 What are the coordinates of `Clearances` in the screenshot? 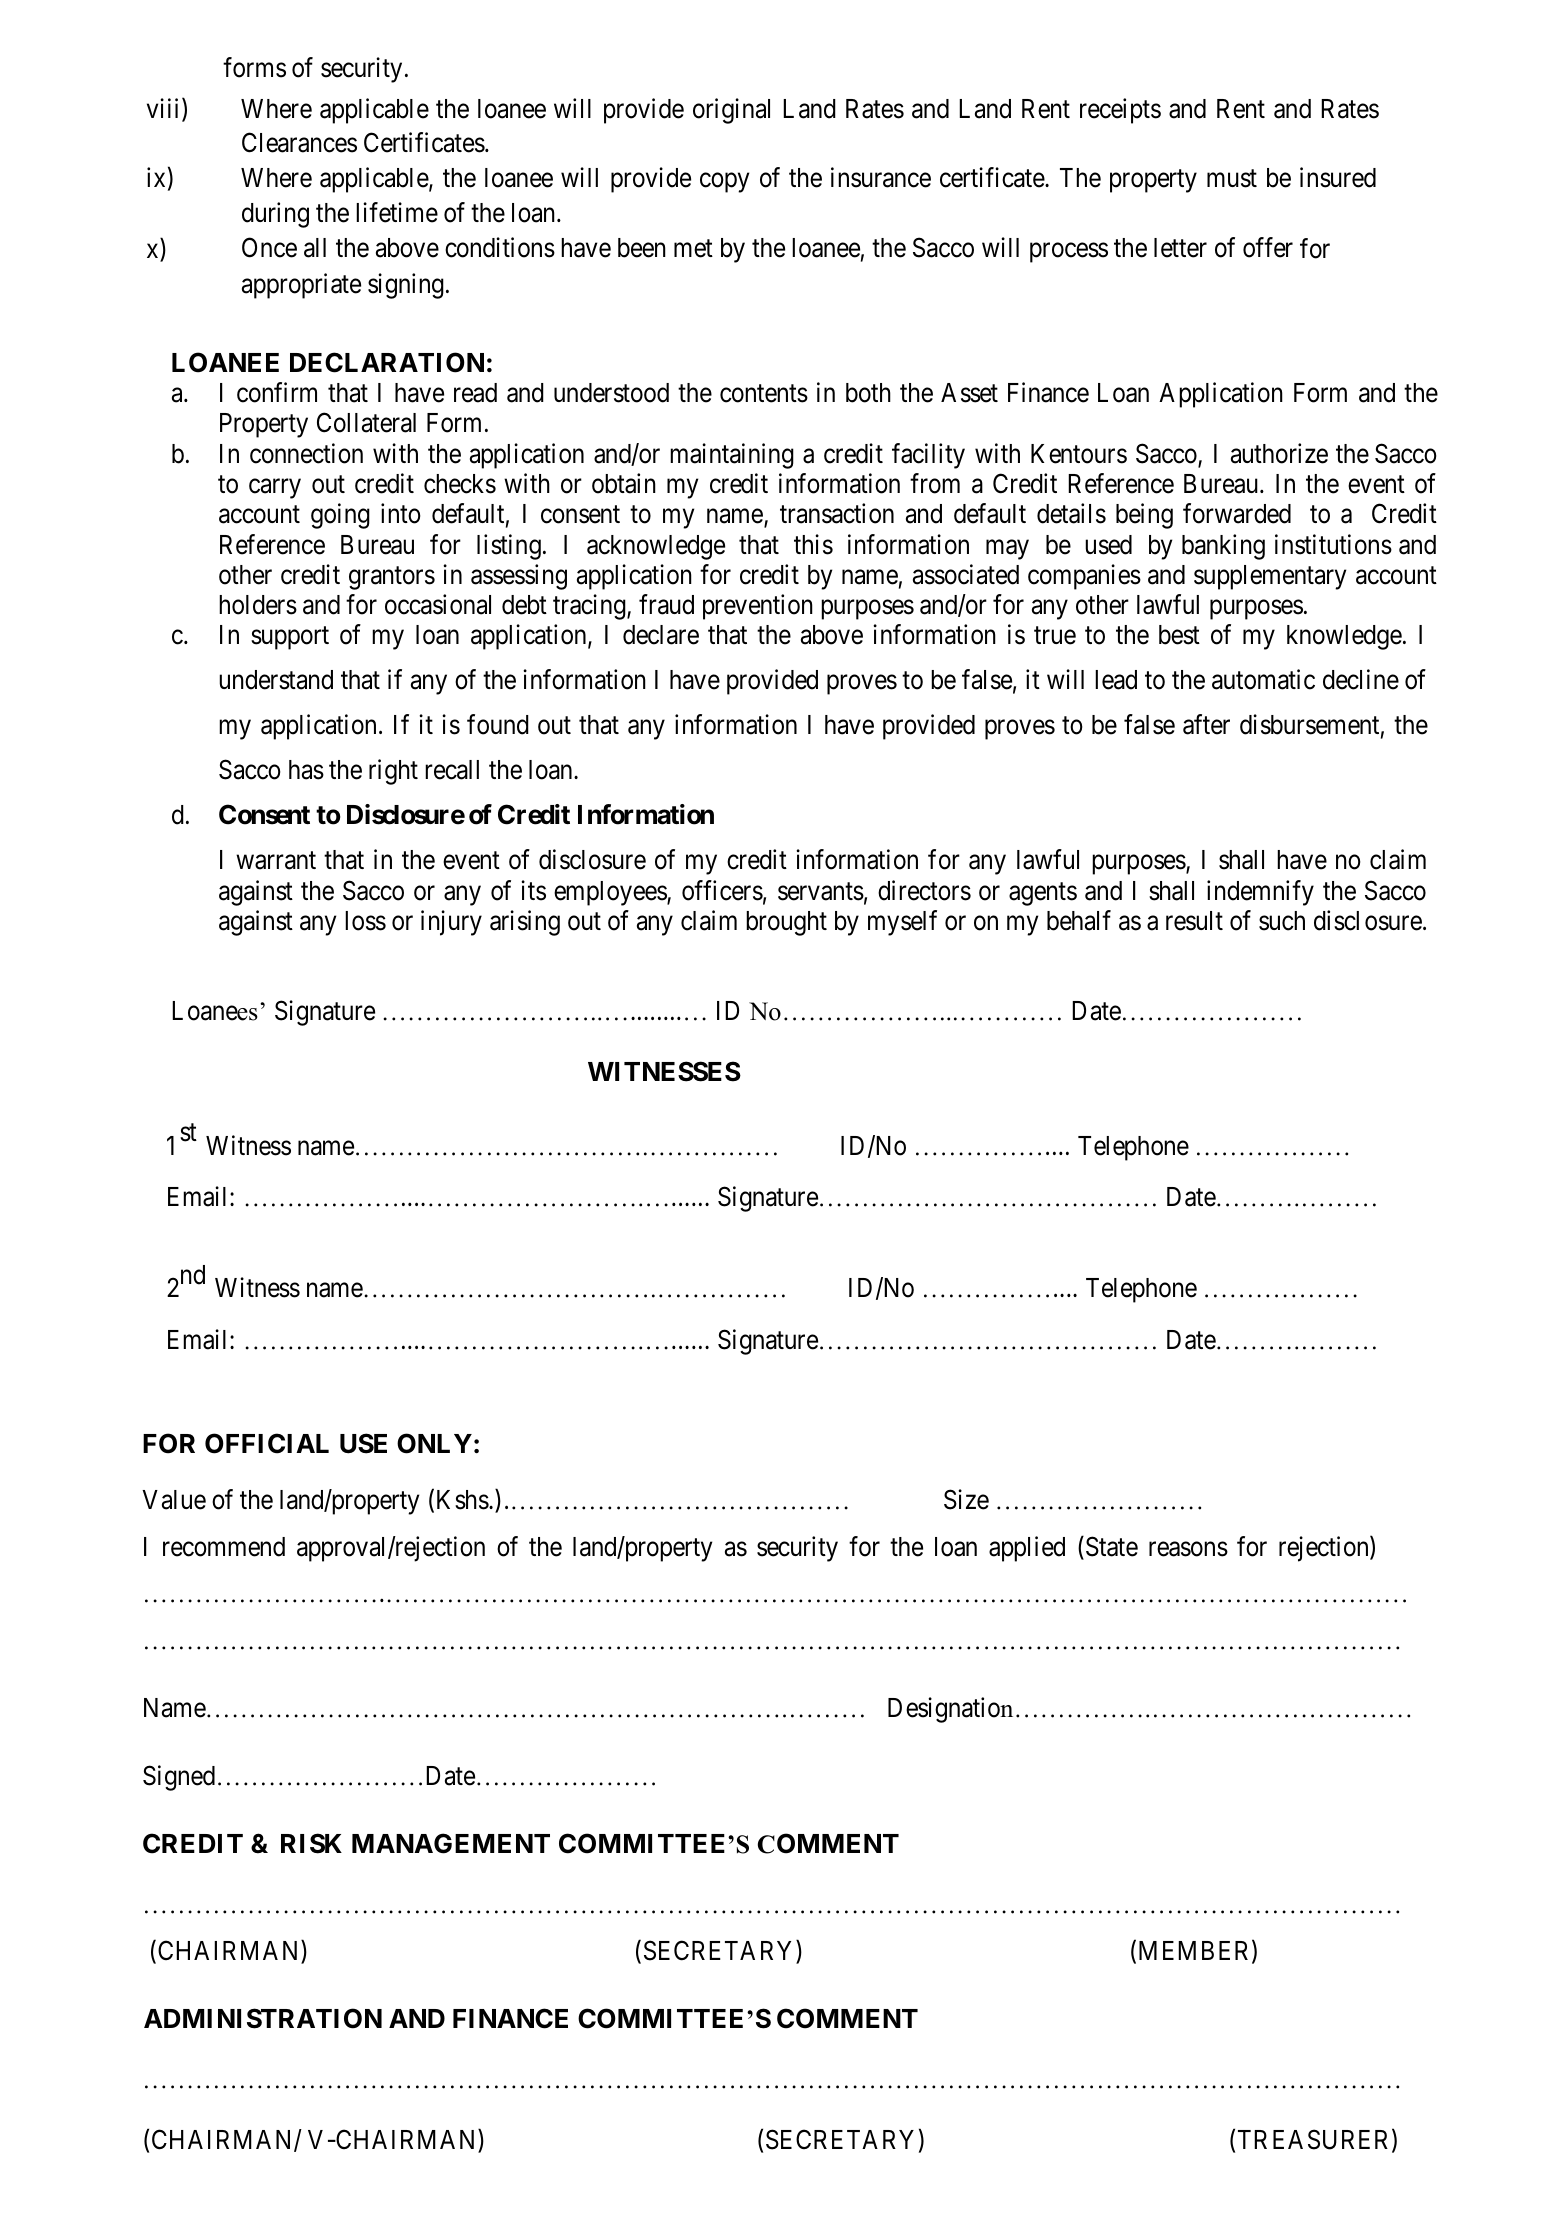 It's located at (299, 142).
